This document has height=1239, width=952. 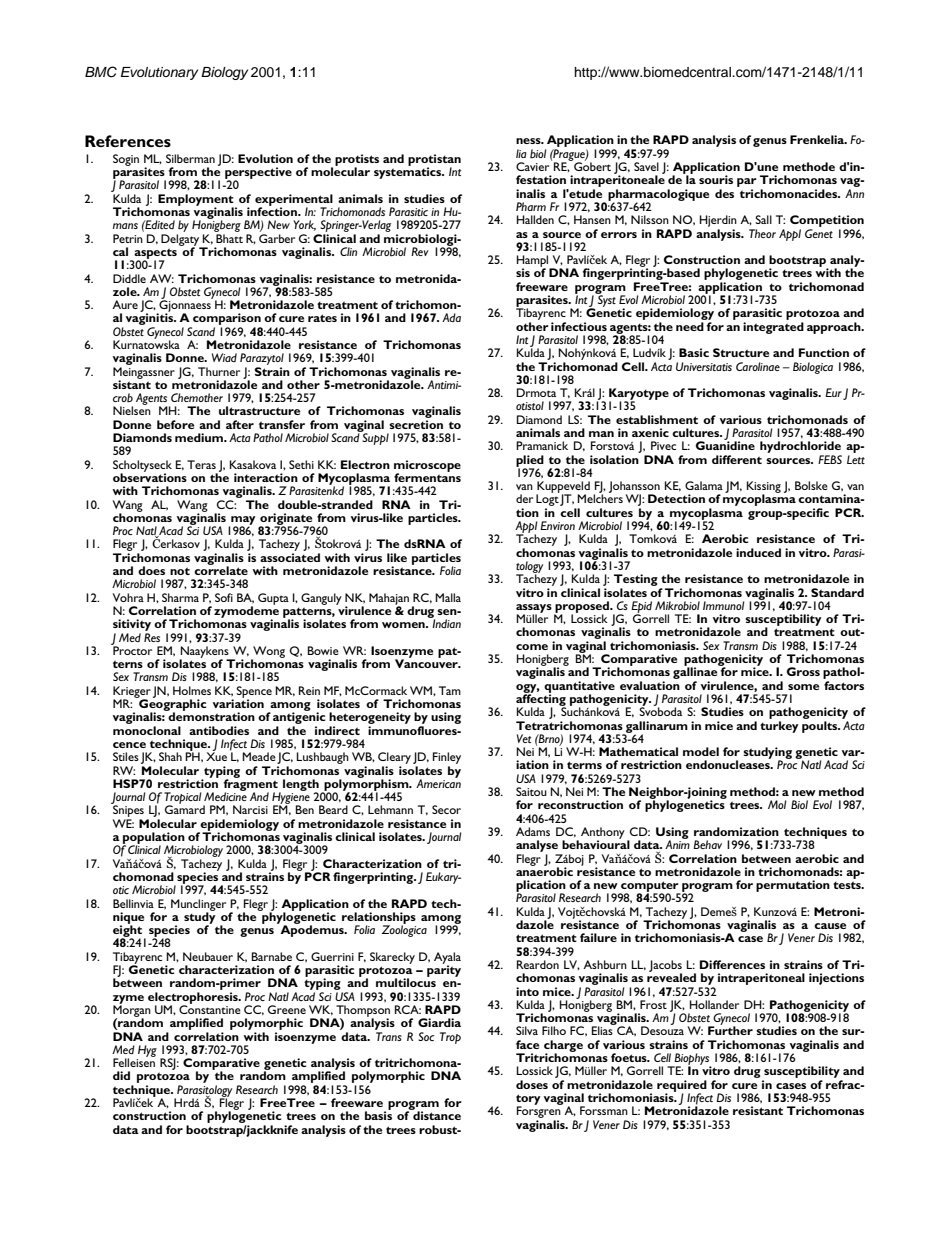 I want to click on Adams, so click(x=533, y=831).
